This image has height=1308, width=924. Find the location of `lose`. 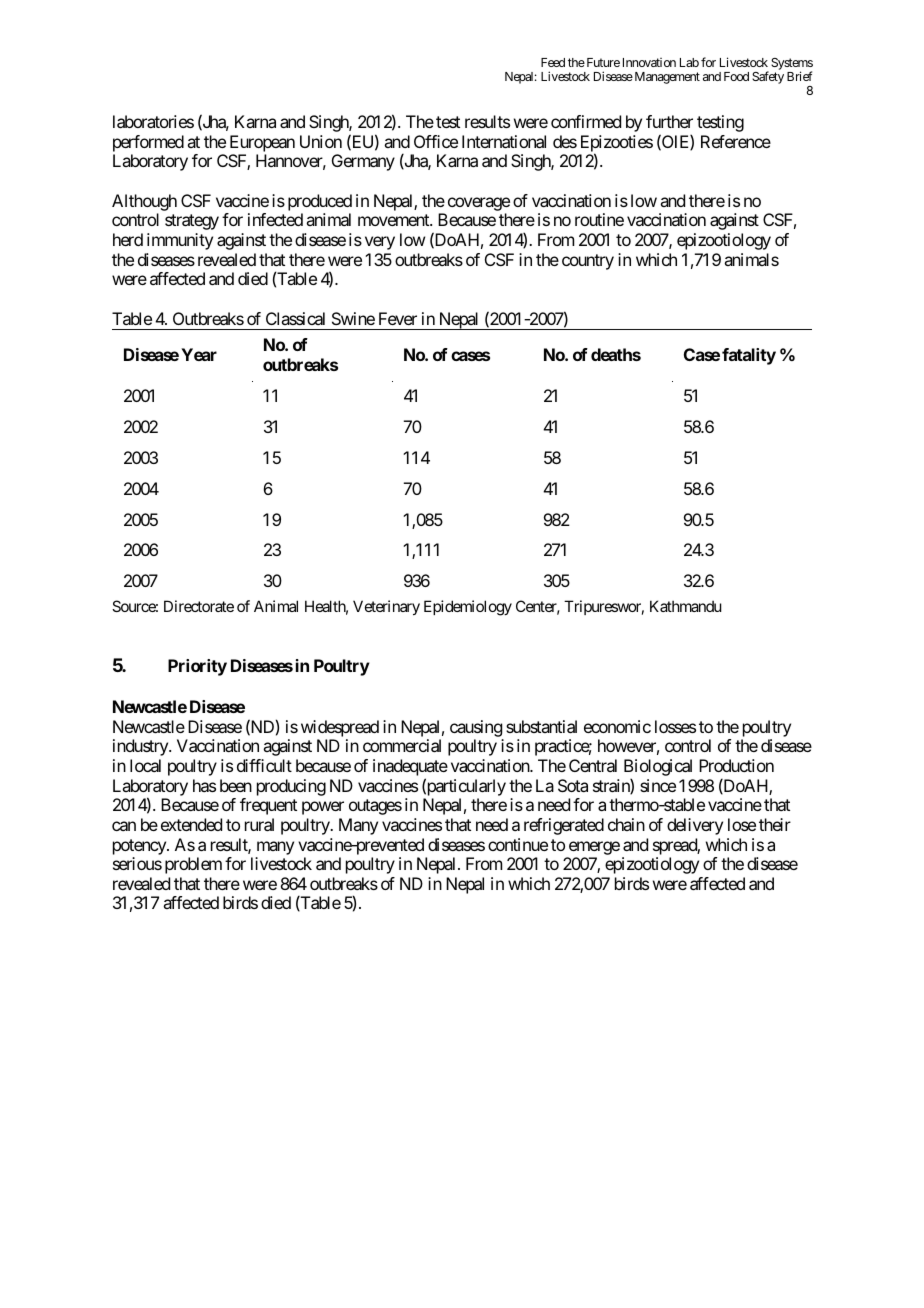

lose is located at coordinates (742, 824).
